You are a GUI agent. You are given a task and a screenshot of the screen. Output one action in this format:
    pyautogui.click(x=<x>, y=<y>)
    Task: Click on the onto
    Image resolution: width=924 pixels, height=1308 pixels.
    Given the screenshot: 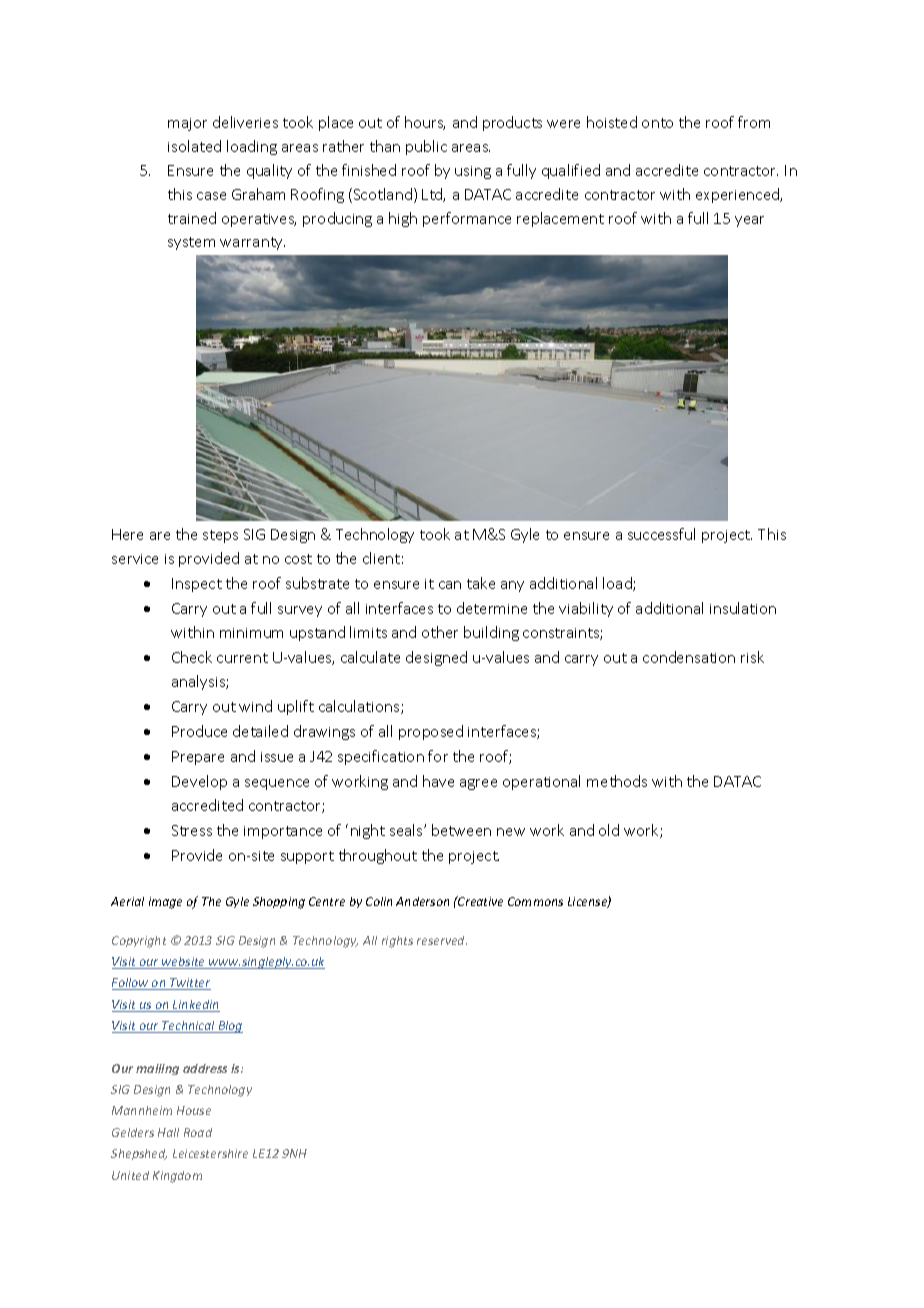 What is the action you would take?
    pyautogui.click(x=657, y=123)
